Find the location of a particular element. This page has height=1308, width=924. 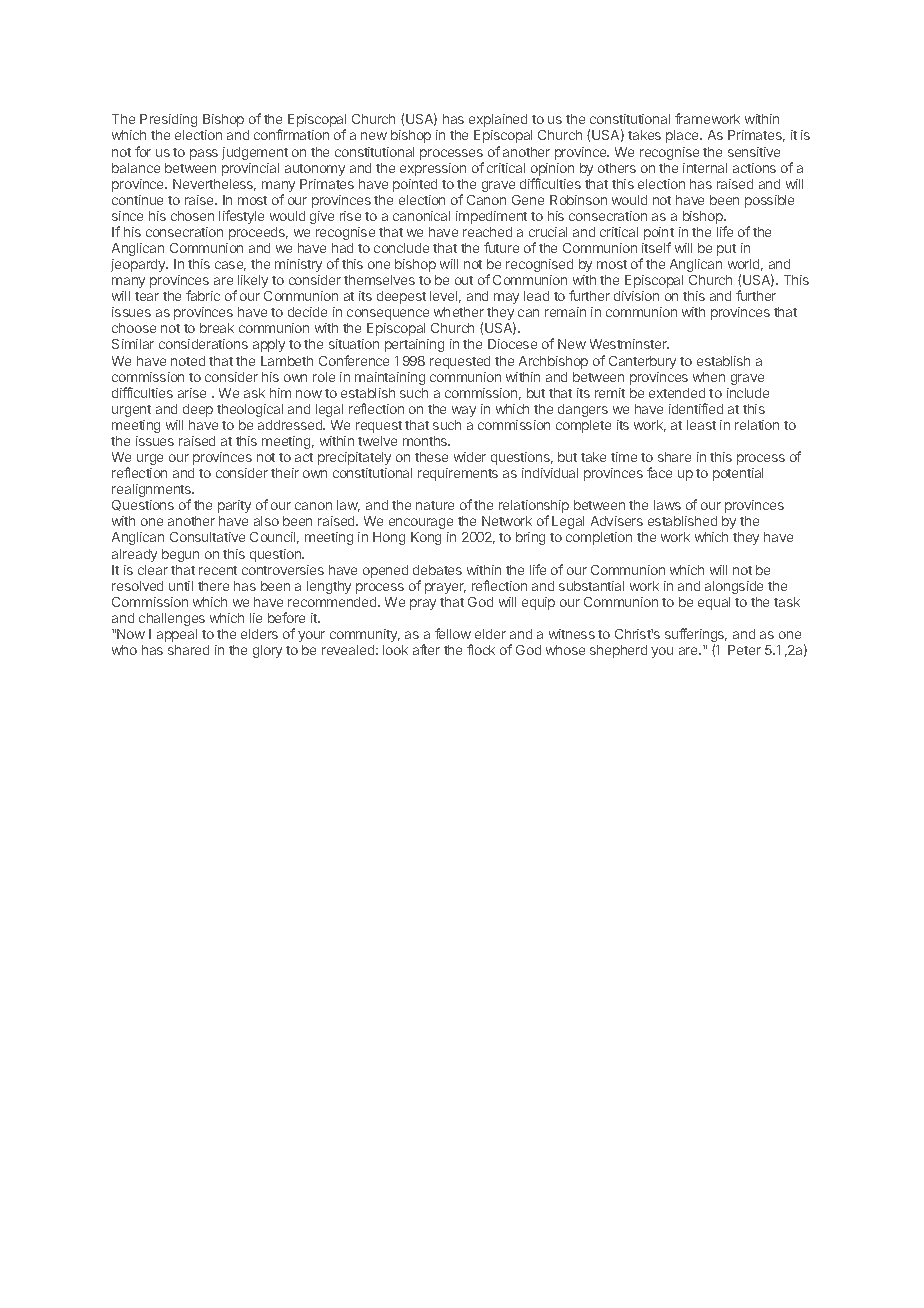

nature is located at coordinates (435, 505).
